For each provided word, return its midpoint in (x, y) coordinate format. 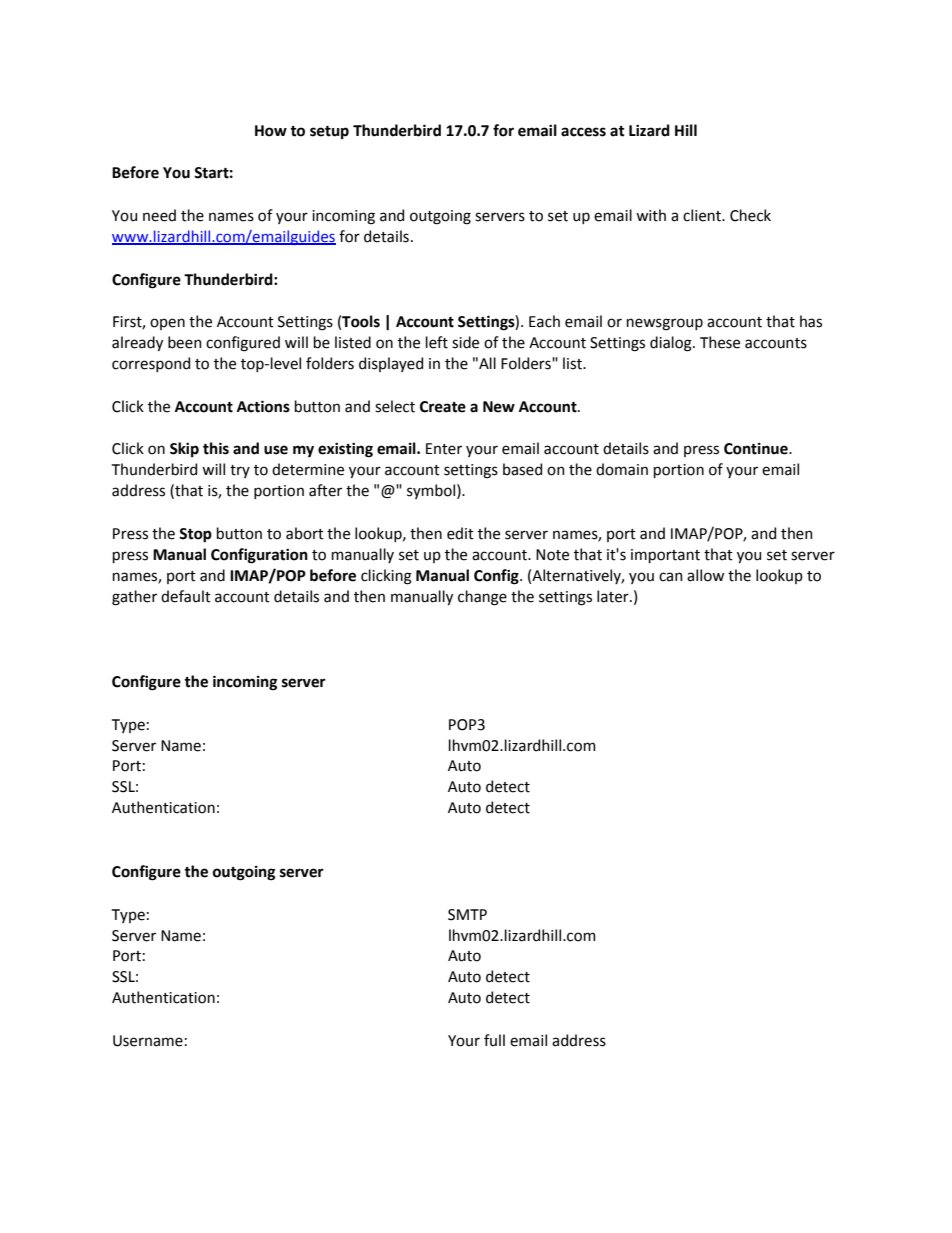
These (720, 342)
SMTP (467, 915)
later (614, 596)
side (465, 342)
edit (460, 533)
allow (705, 575)
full (494, 1040)
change (482, 598)
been (185, 342)
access (583, 132)
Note (552, 555)
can (671, 577)
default (186, 596)
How (271, 131)
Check (750, 215)
